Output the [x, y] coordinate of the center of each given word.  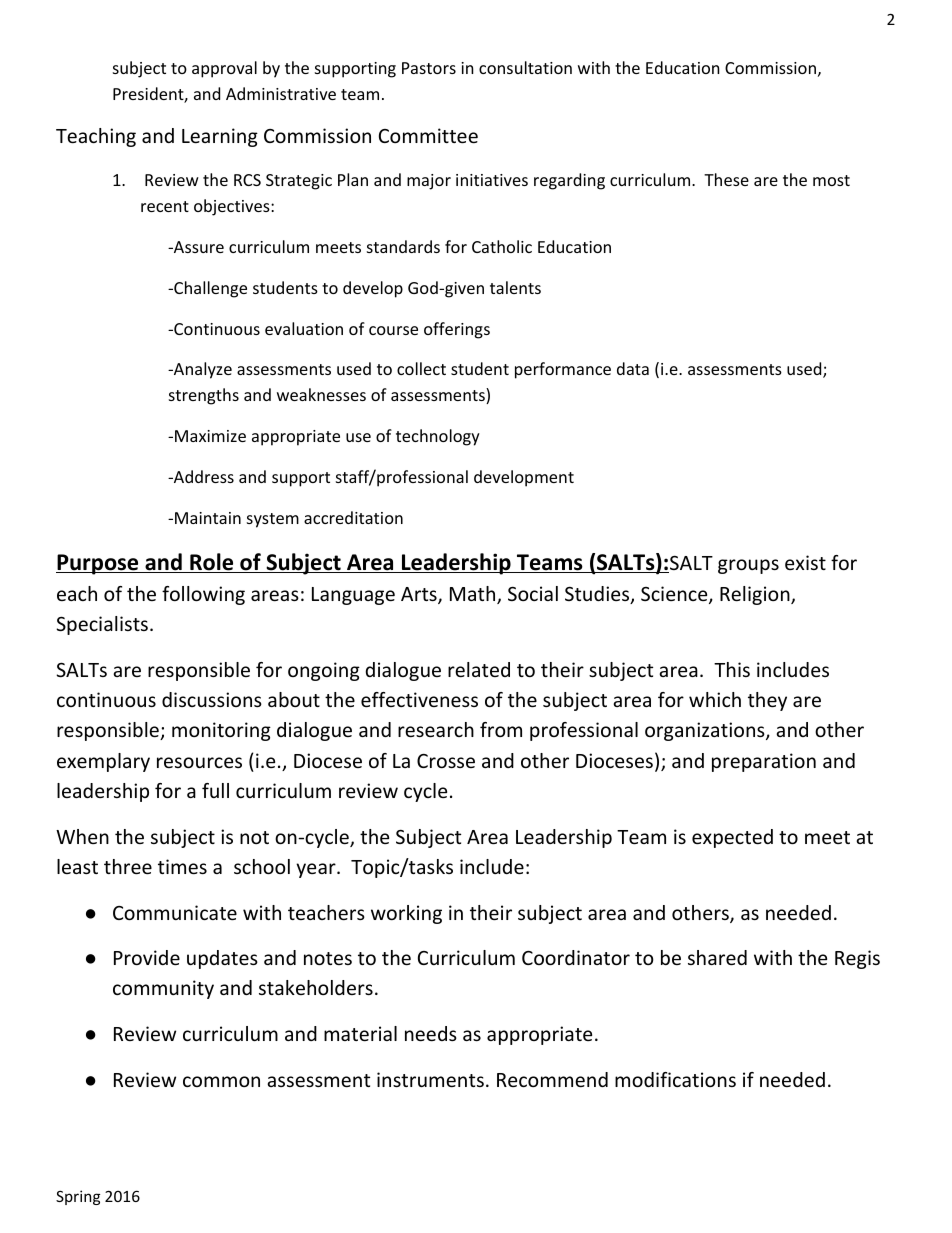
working [406, 914]
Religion [756, 595]
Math [474, 595]
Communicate [175, 912]
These [726, 179]
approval [224, 69]
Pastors [429, 68]
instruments [430, 1079]
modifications [675, 1079]
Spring [78, 1197]
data [633, 368]
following [203, 595]
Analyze [202, 370]
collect [421, 368]
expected [732, 838]
